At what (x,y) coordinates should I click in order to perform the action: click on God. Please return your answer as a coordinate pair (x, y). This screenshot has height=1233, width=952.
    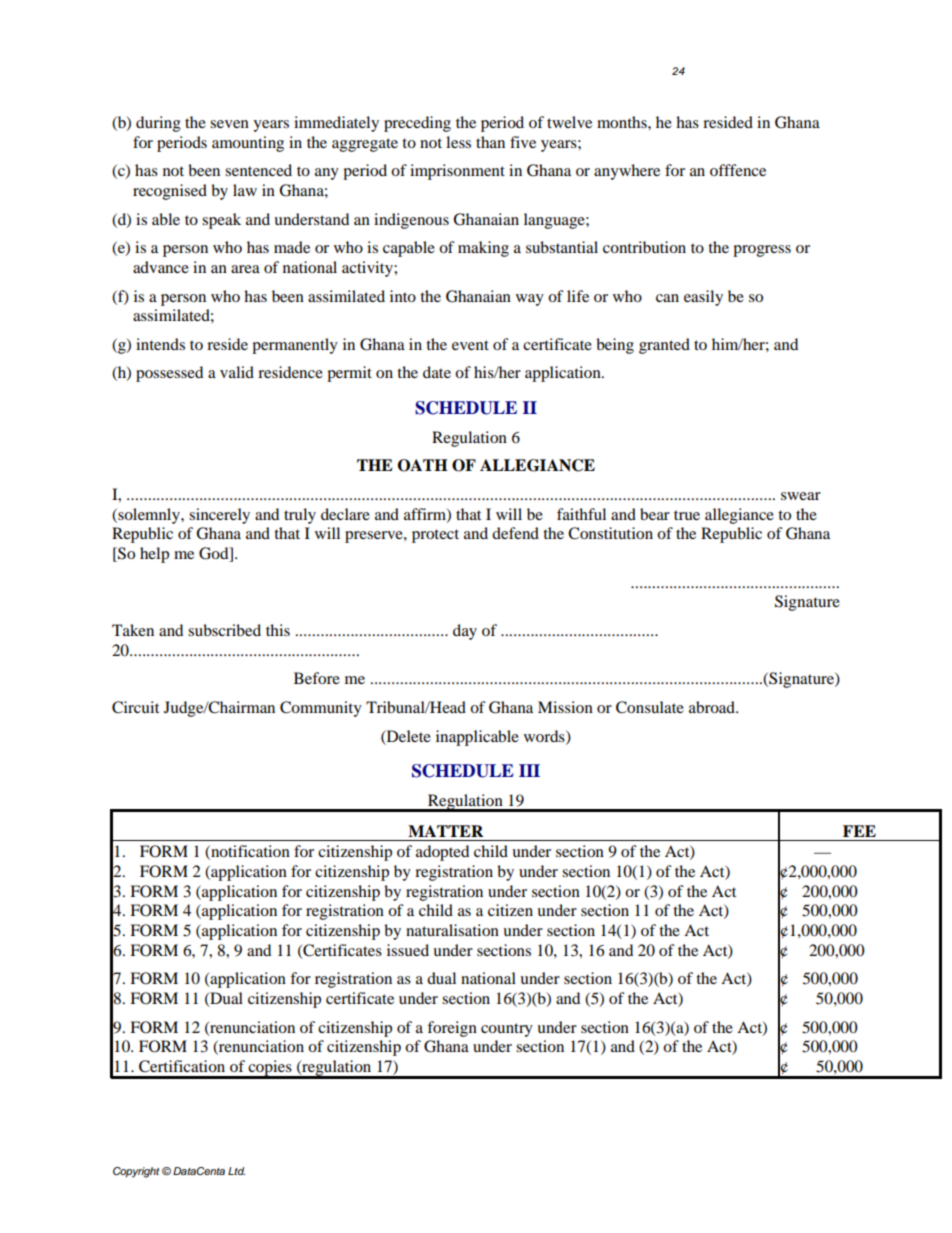
    Looking at the image, I should click on (215, 554).
